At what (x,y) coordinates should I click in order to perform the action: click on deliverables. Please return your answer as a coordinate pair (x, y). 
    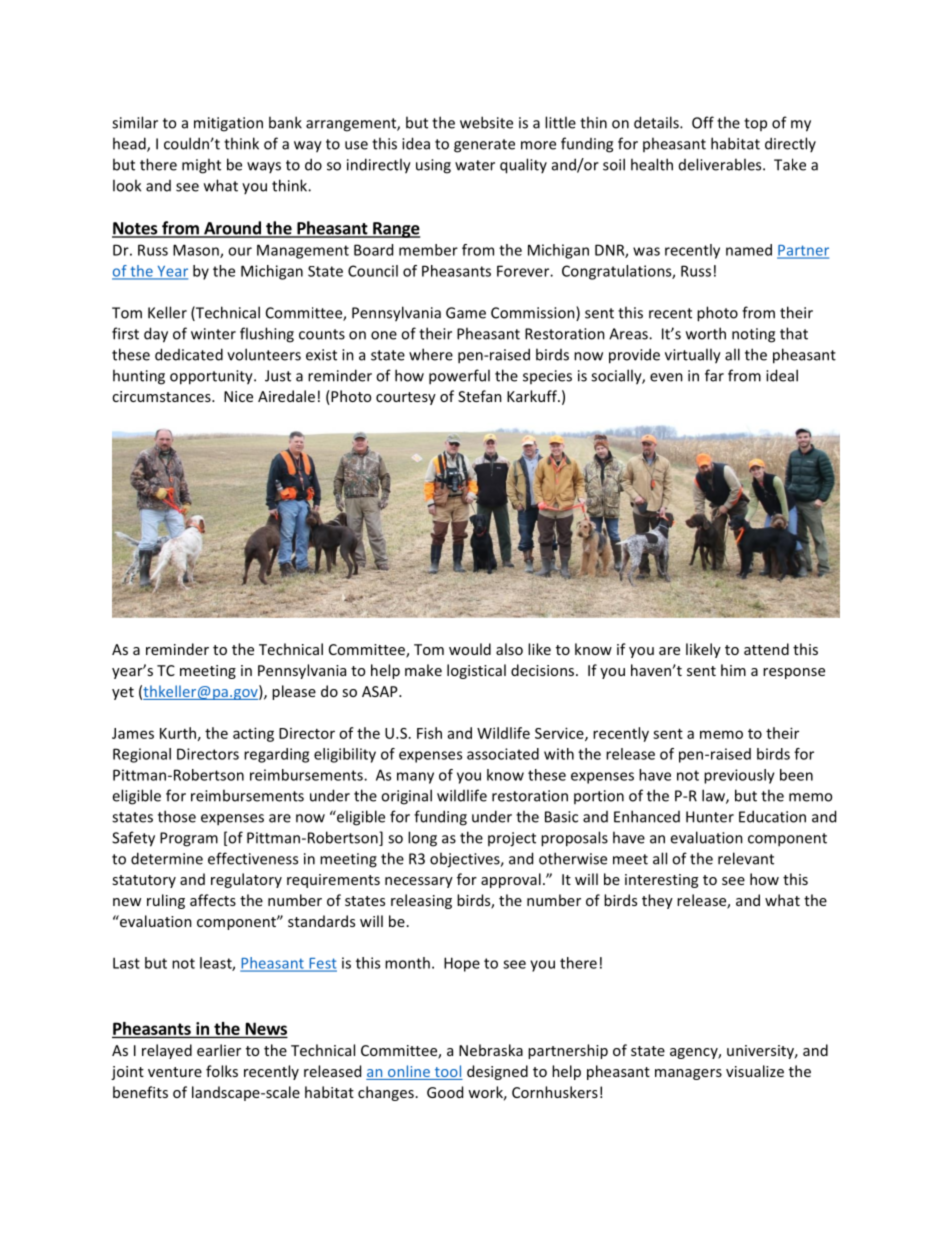
    Looking at the image, I should click on (721, 164).
